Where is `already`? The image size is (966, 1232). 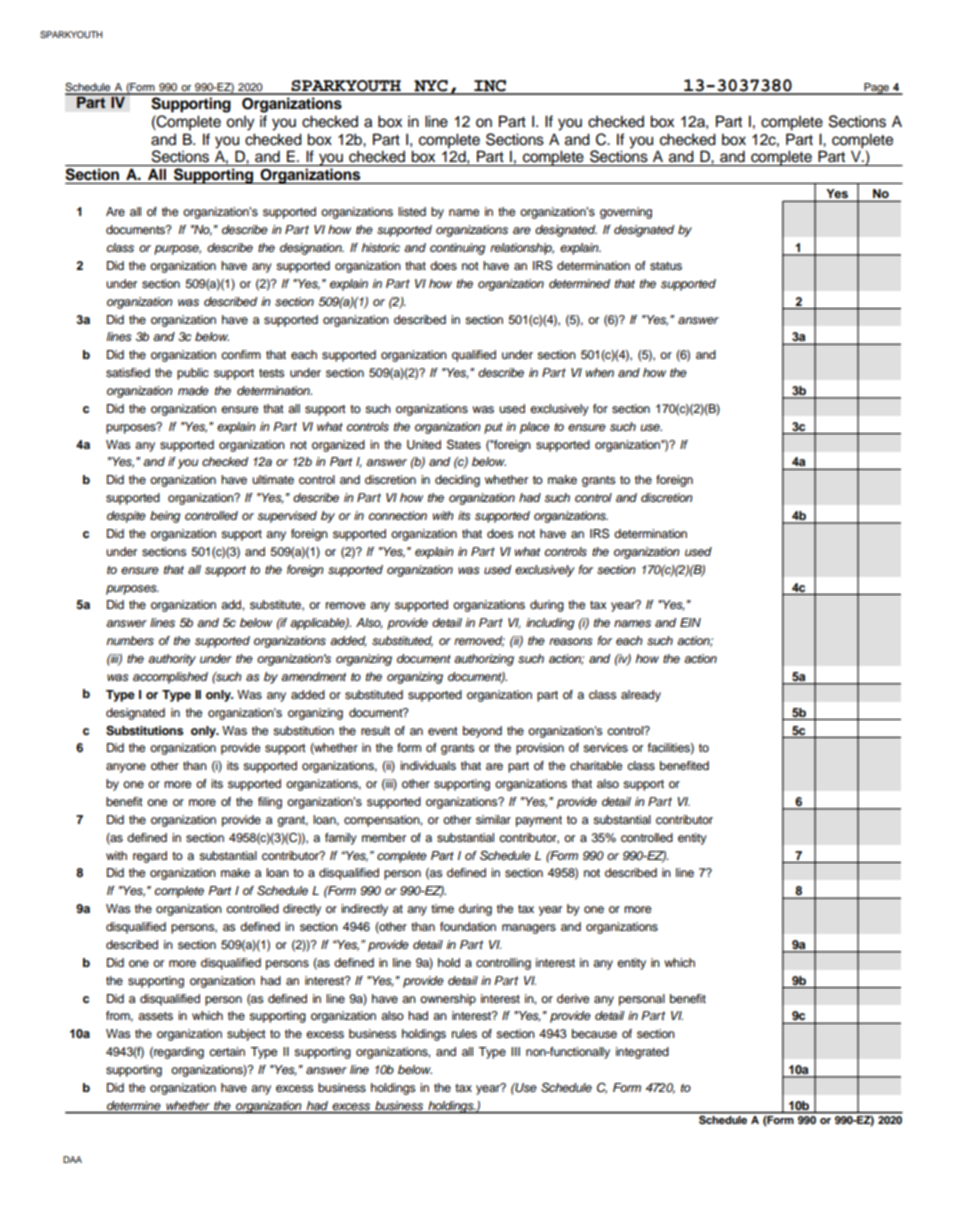
already is located at coordinates (641, 696).
